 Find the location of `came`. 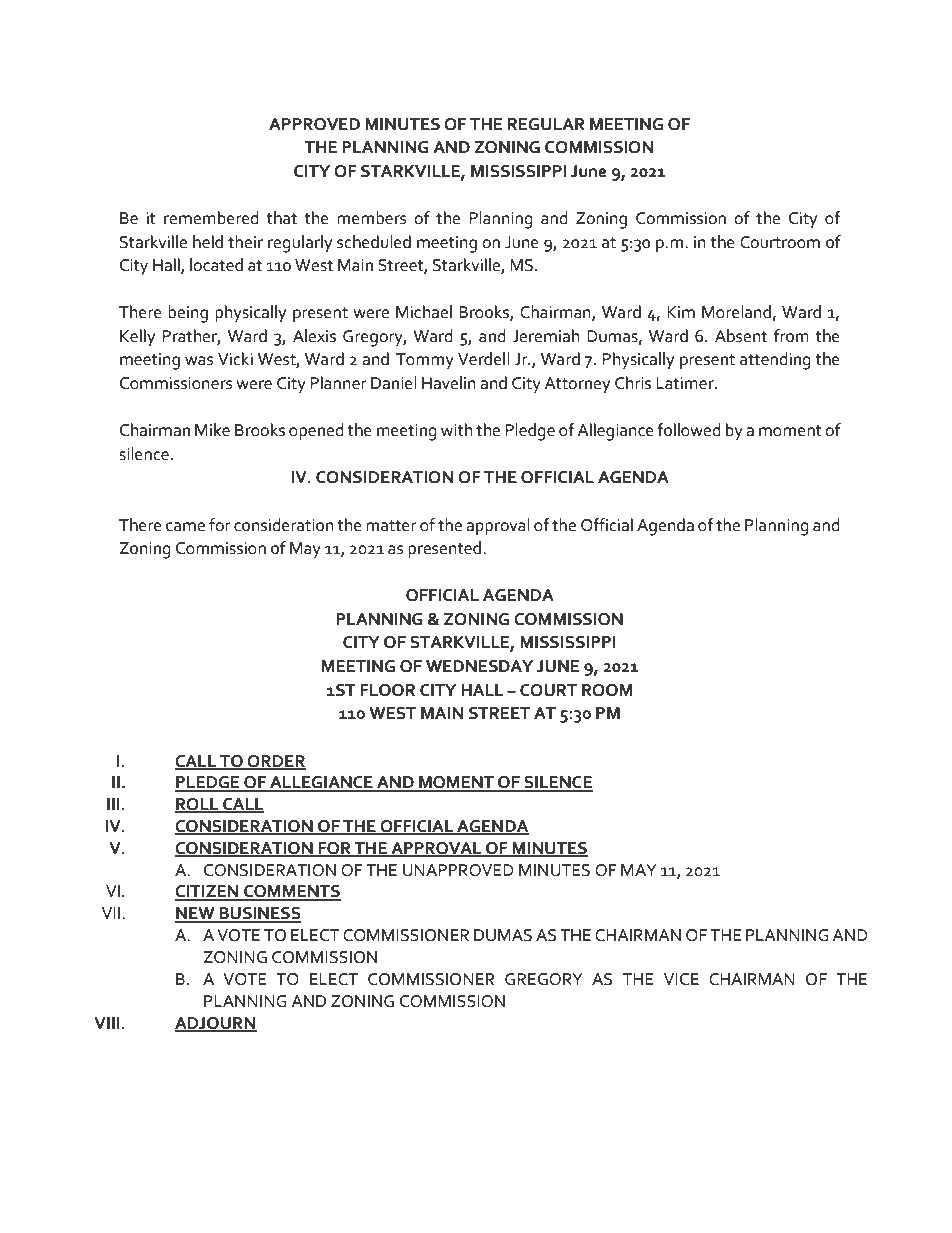

came is located at coordinates (185, 527).
